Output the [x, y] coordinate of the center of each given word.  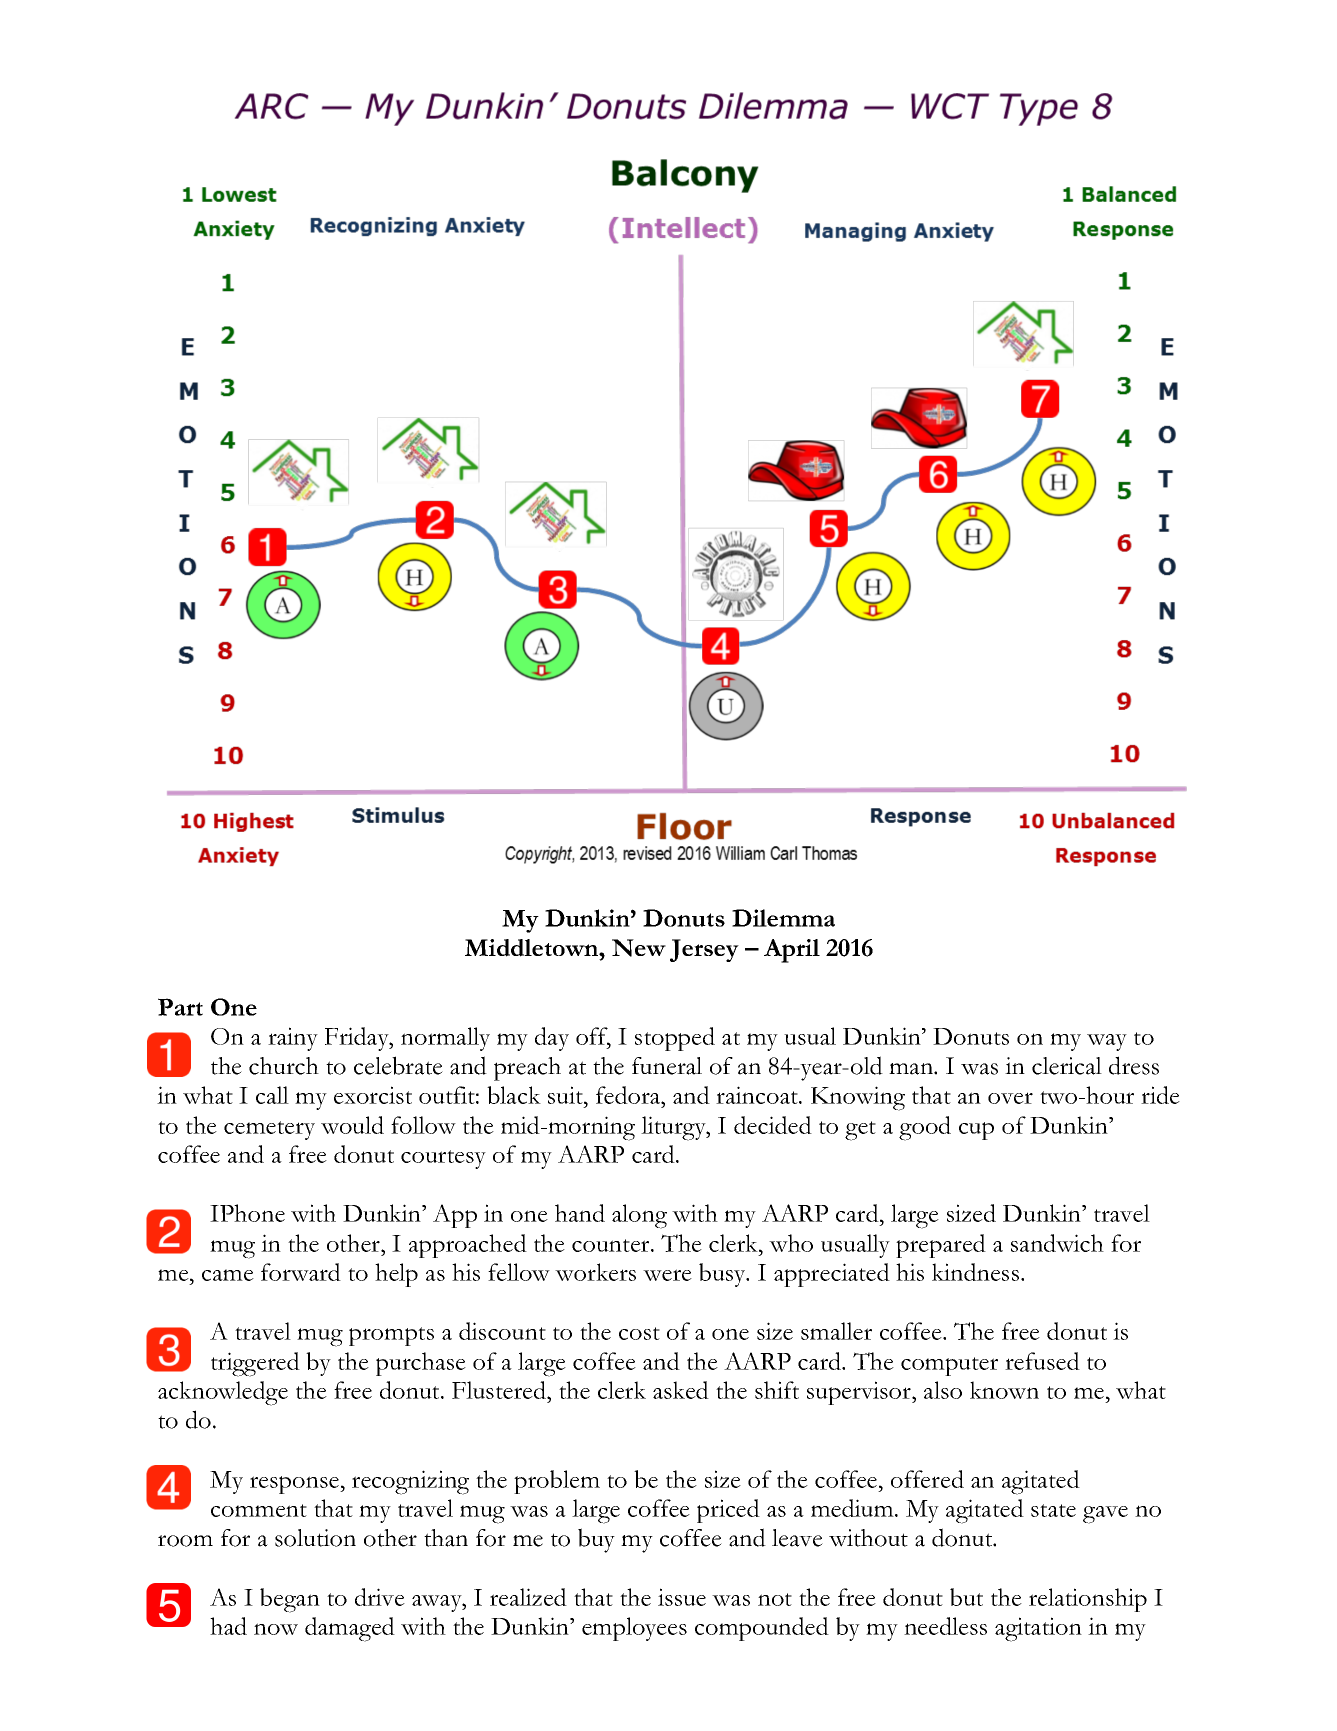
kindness [975, 1272]
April [792, 951]
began [290, 1600]
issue [682, 1597]
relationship [1088, 1600]
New [639, 948]
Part [180, 1007]
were [667, 1275]
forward [301, 1272]
